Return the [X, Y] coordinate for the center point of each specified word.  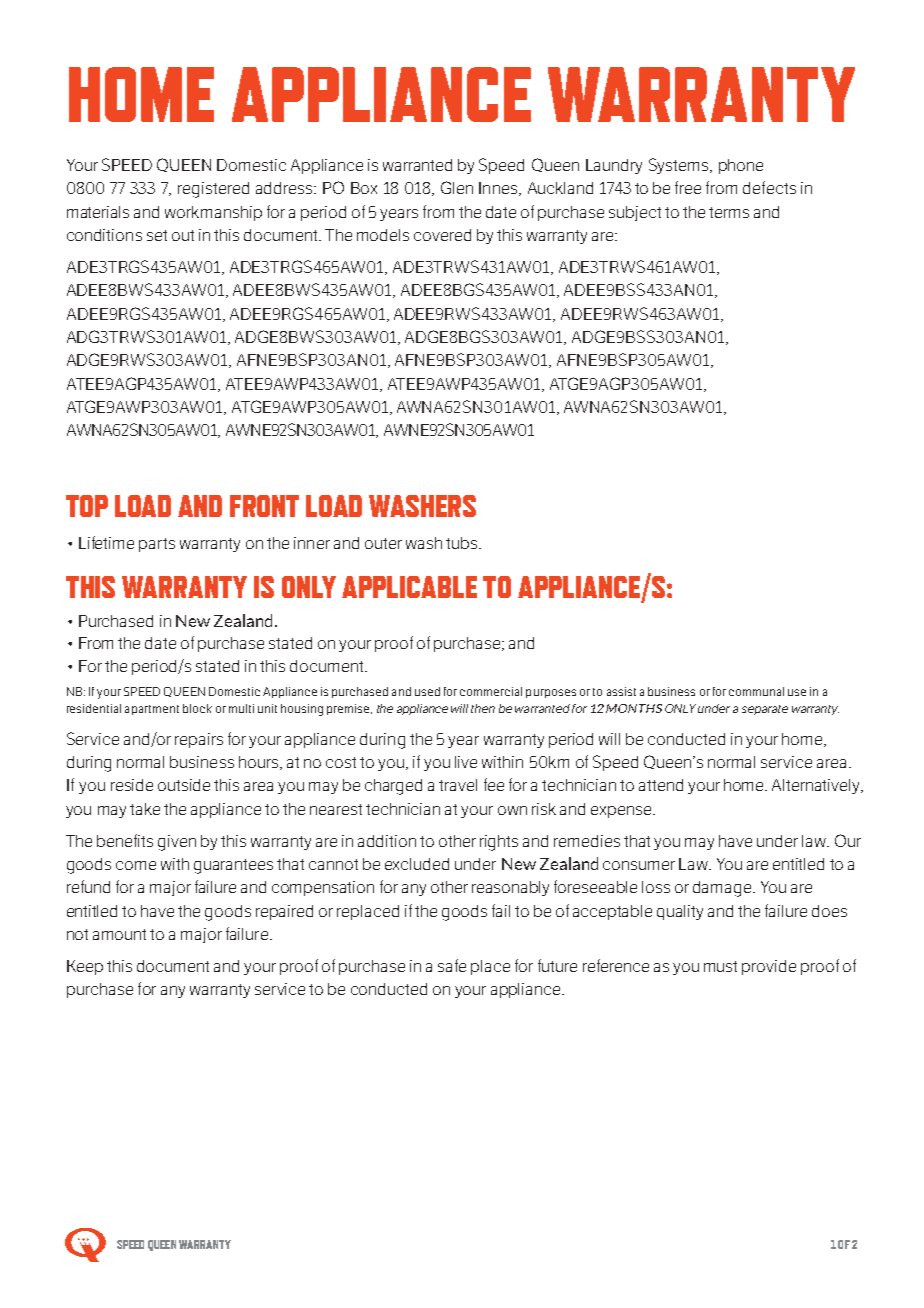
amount [119, 934]
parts [157, 545]
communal [756, 691]
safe [452, 965]
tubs [463, 543]
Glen [457, 187]
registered [213, 190]
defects [769, 187]
